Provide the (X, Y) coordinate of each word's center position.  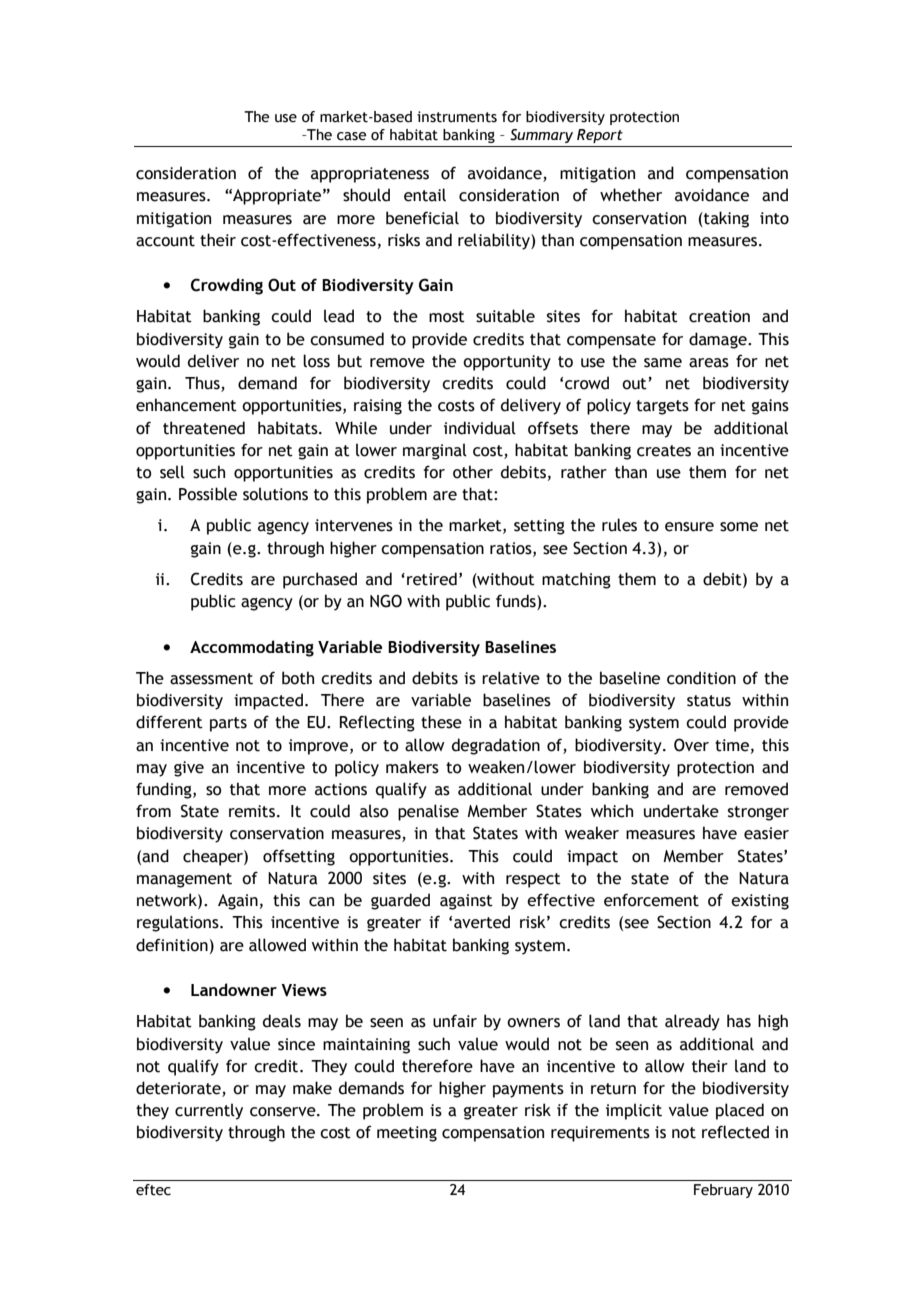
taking (725, 219)
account (165, 241)
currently (209, 1111)
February (723, 1191)
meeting (407, 1134)
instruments (457, 117)
